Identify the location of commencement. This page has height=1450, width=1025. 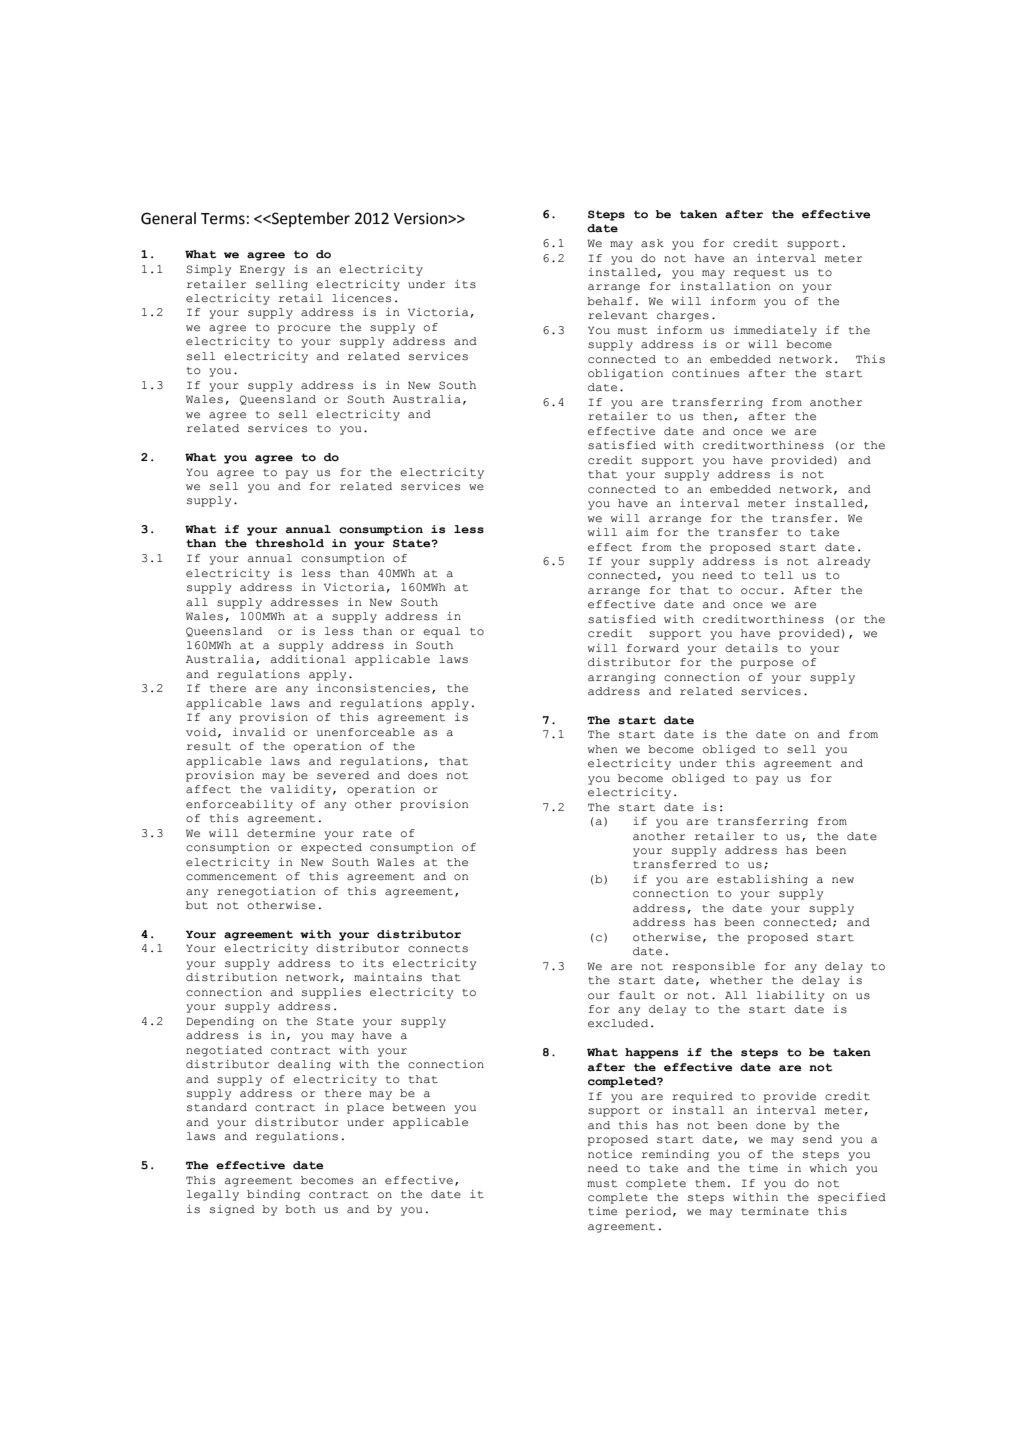
(231, 877).
